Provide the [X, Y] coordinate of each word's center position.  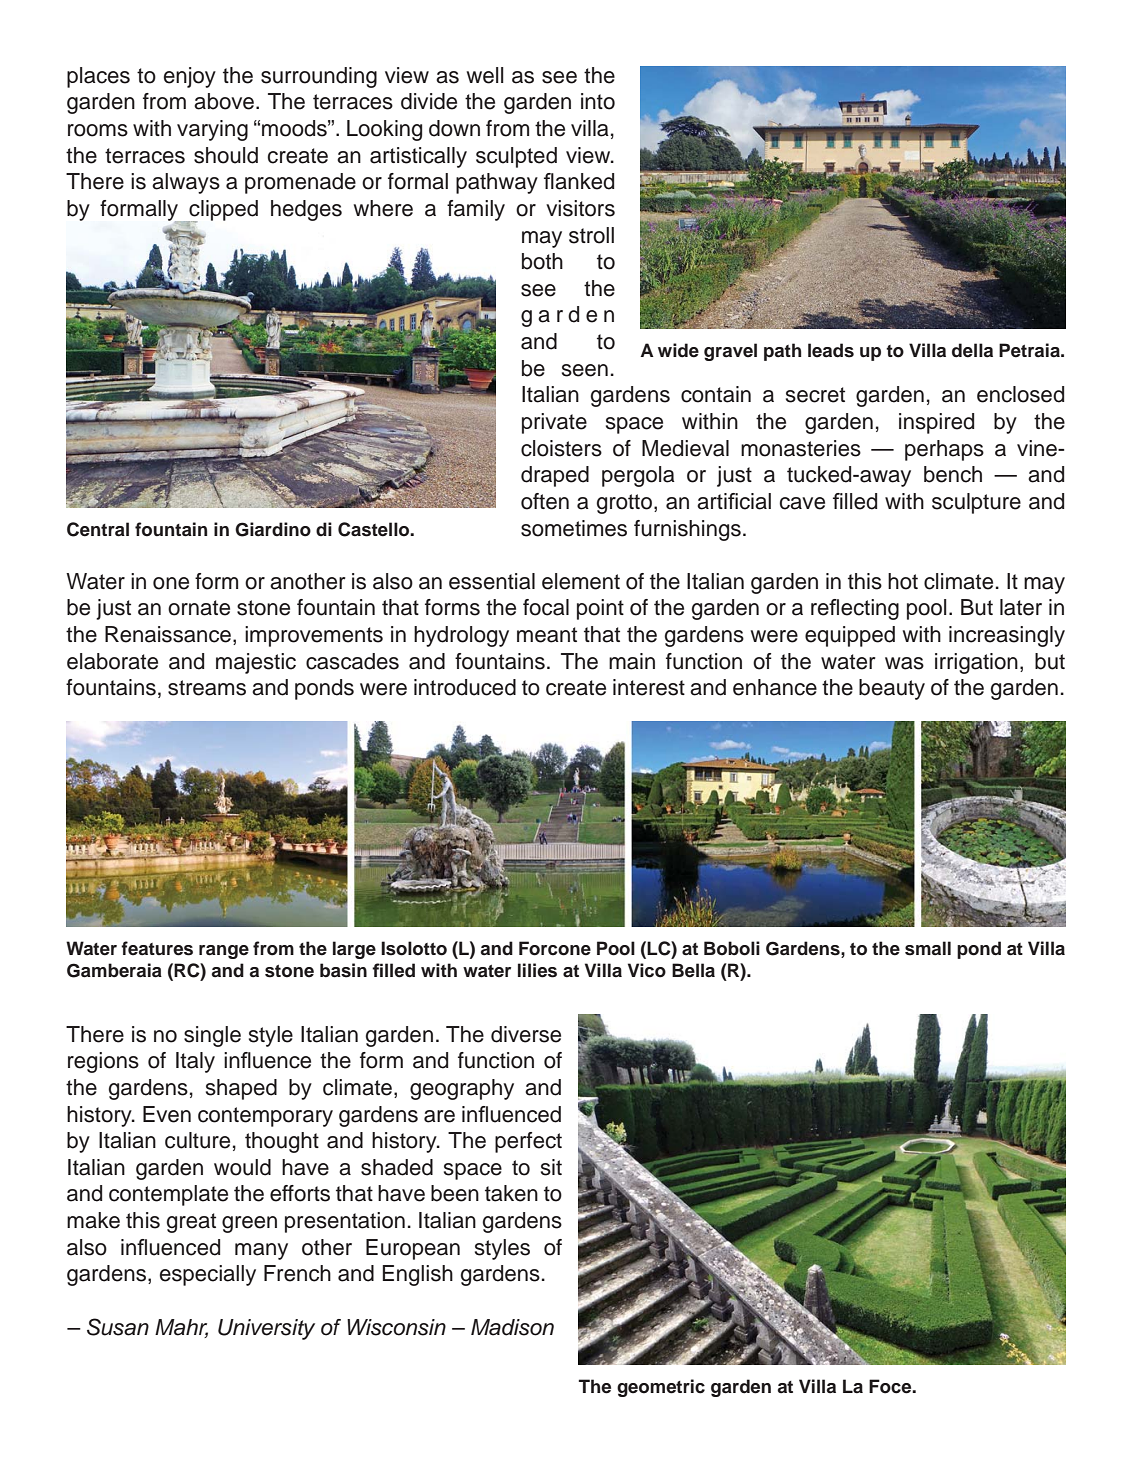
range [224, 952]
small [928, 948]
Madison [512, 1327]
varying [212, 130]
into [598, 101]
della [972, 350]
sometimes [574, 528]
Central [98, 529]
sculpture [976, 503]
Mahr [181, 1328]
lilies [537, 970]
